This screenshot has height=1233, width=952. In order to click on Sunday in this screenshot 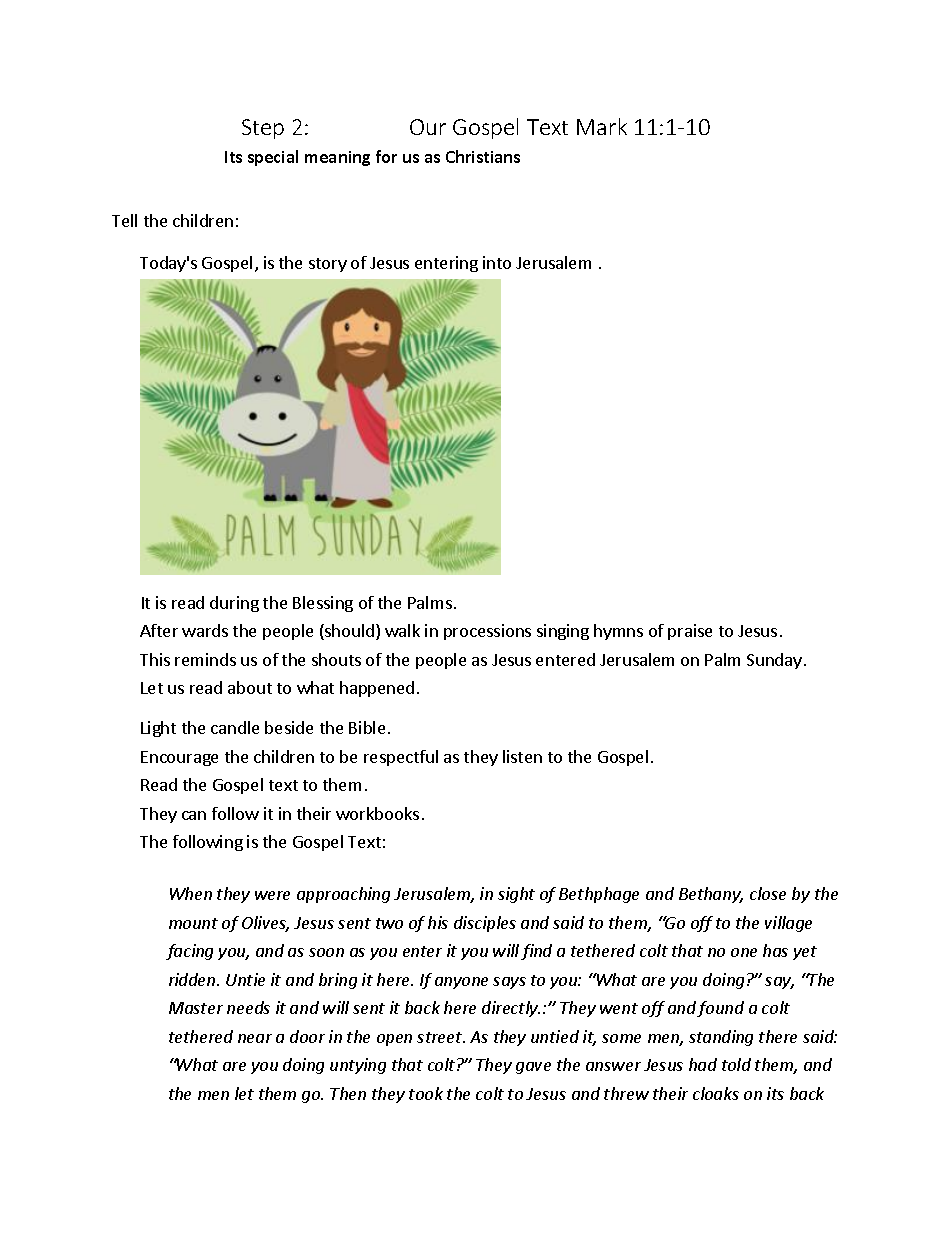, I will do `click(774, 661)`.
